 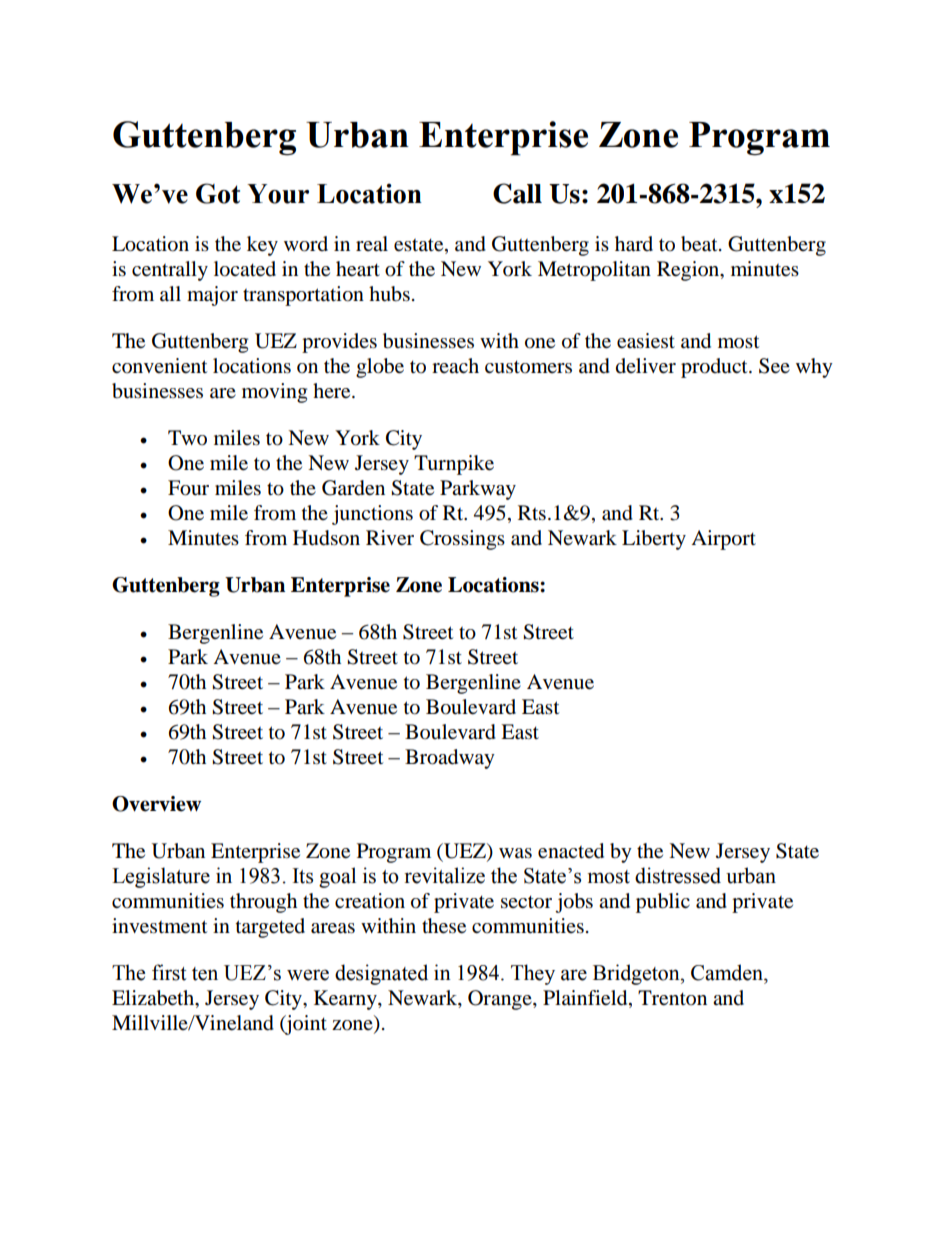 I want to click on Broadway, so click(x=450, y=759).
